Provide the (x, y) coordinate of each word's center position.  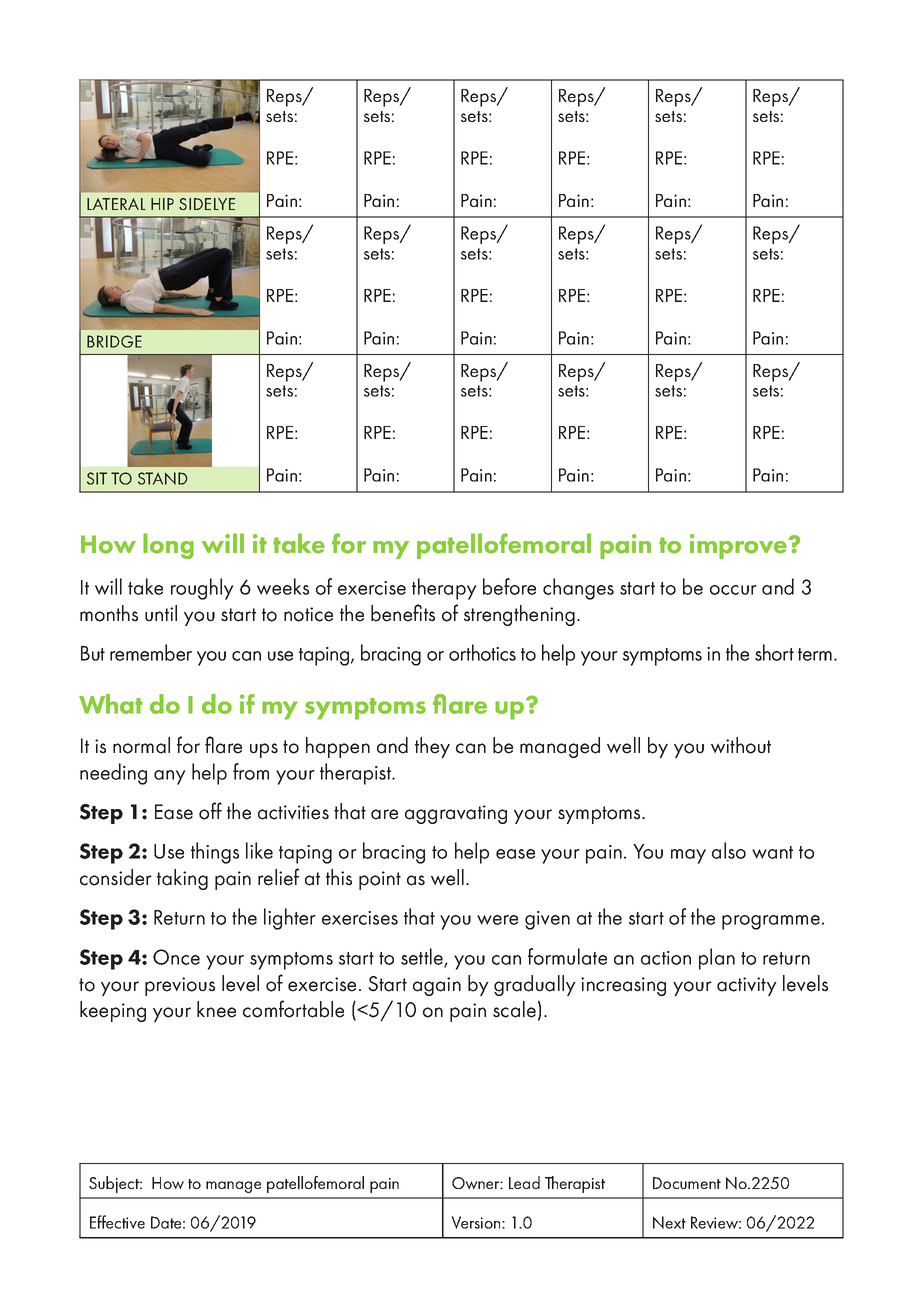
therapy (444, 589)
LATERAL (116, 204)
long (168, 546)
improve (739, 546)
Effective (117, 1222)
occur (733, 590)
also (729, 850)
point (380, 880)
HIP (162, 204)
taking (182, 879)
